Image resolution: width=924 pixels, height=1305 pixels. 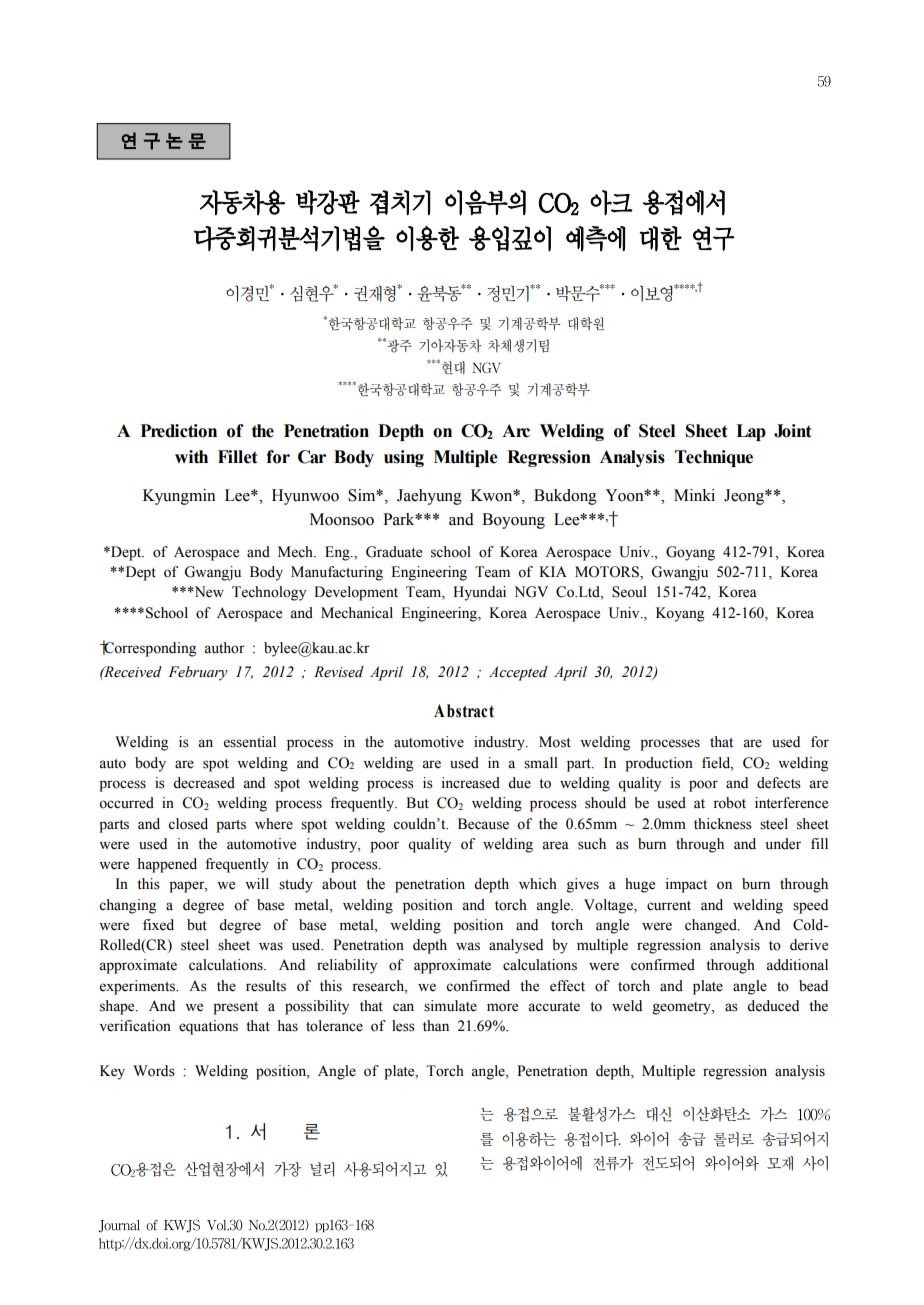 What do you see at coordinates (714, 458) in the page?
I see `Technique` at bounding box center [714, 458].
